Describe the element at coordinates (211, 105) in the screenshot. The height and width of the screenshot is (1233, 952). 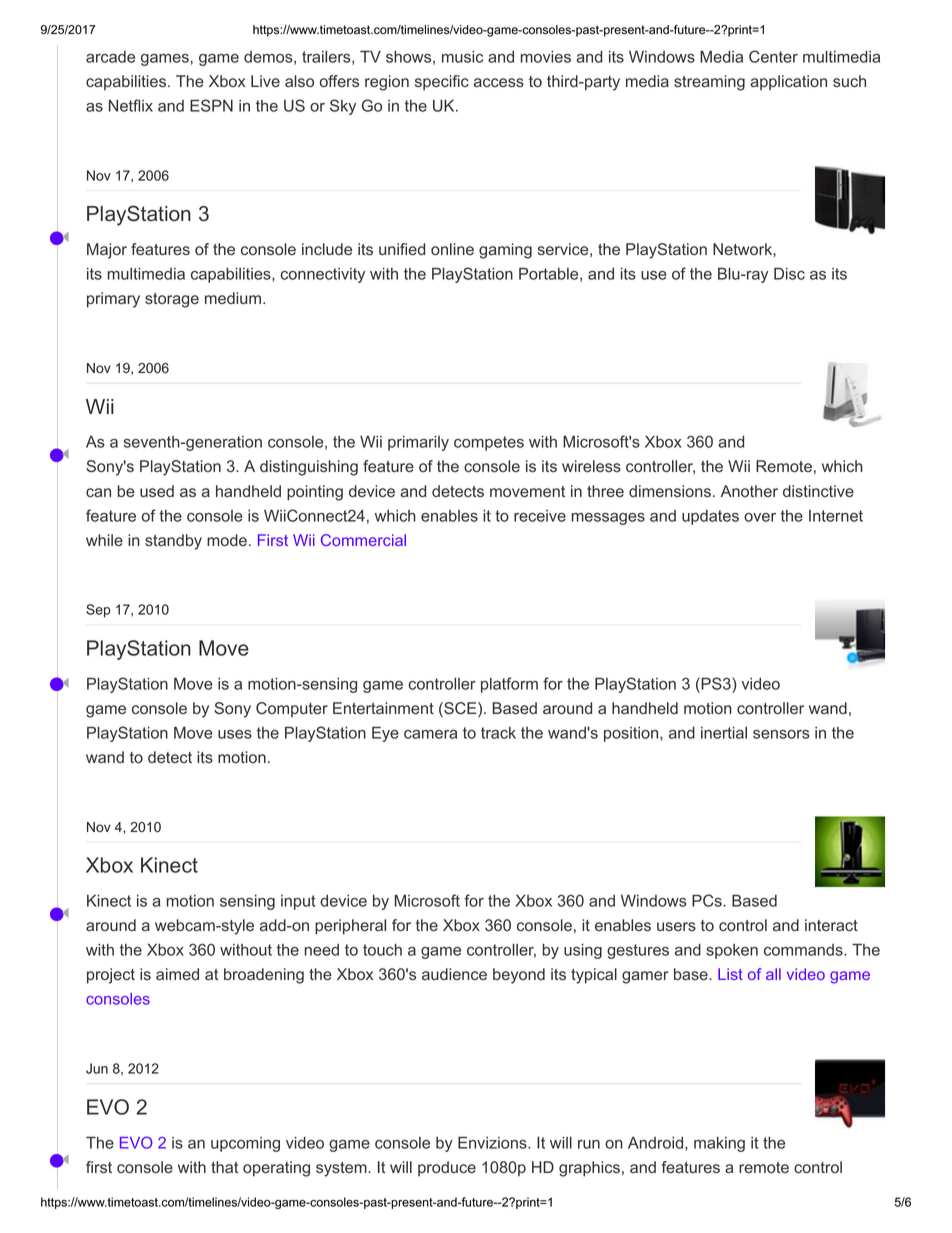
I see `ESPN` at that location.
